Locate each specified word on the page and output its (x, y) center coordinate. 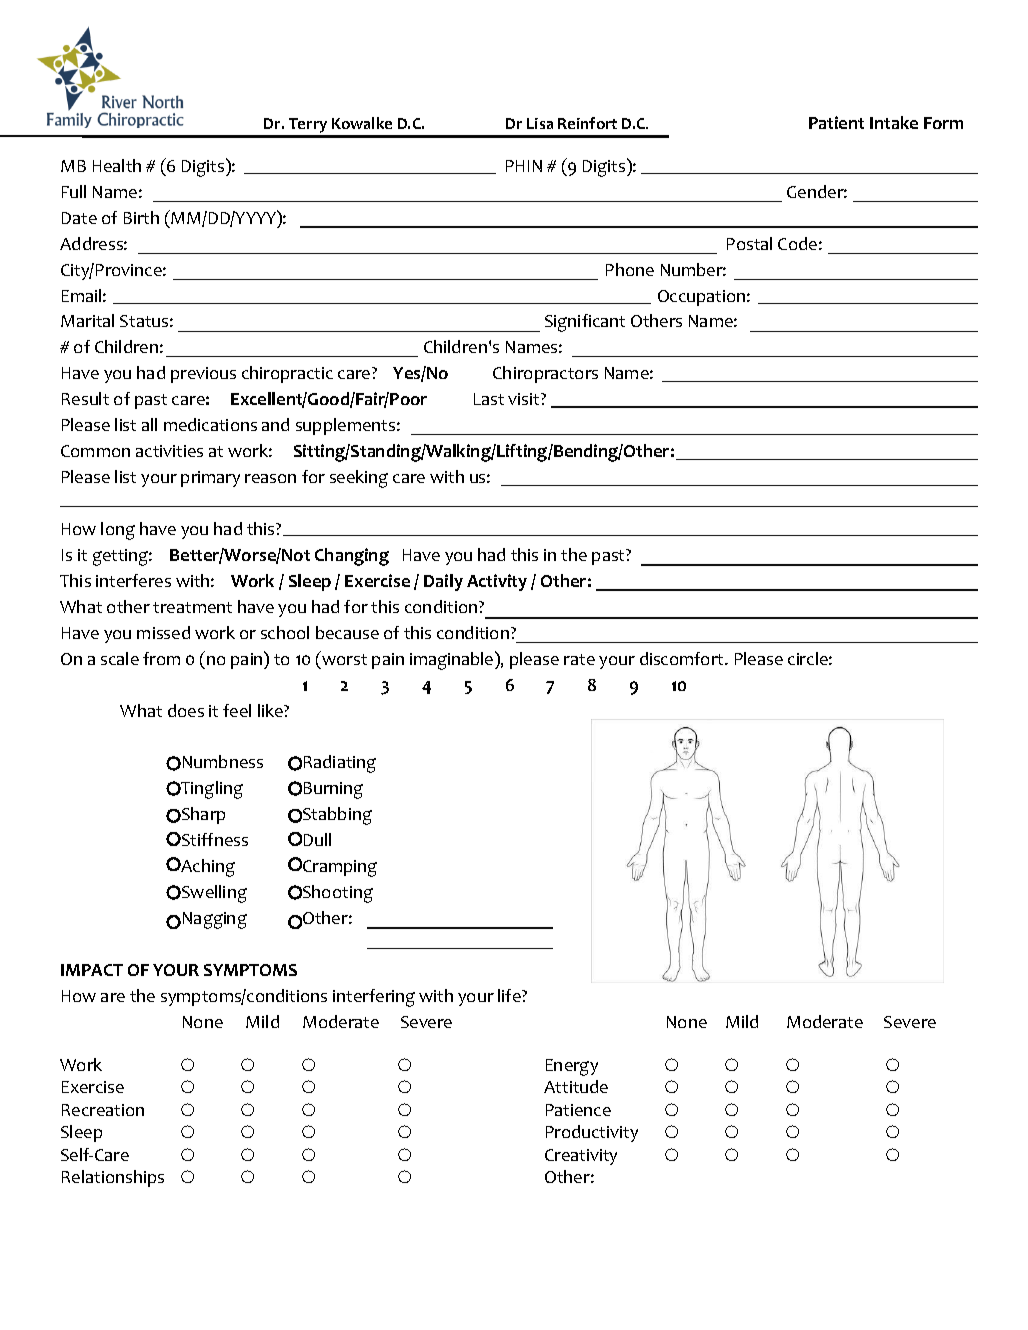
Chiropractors (545, 374)
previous (203, 375)
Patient (836, 122)
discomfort (683, 658)
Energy (572, 1067)
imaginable (453, 660)
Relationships (113, 1178)
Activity (497, 582)
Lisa (540, 123)
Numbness (223, 761)
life (510, 995)
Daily (443, 582)
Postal (749, 243)
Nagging (215, 920)
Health (117, 165)
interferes (133, 580)
